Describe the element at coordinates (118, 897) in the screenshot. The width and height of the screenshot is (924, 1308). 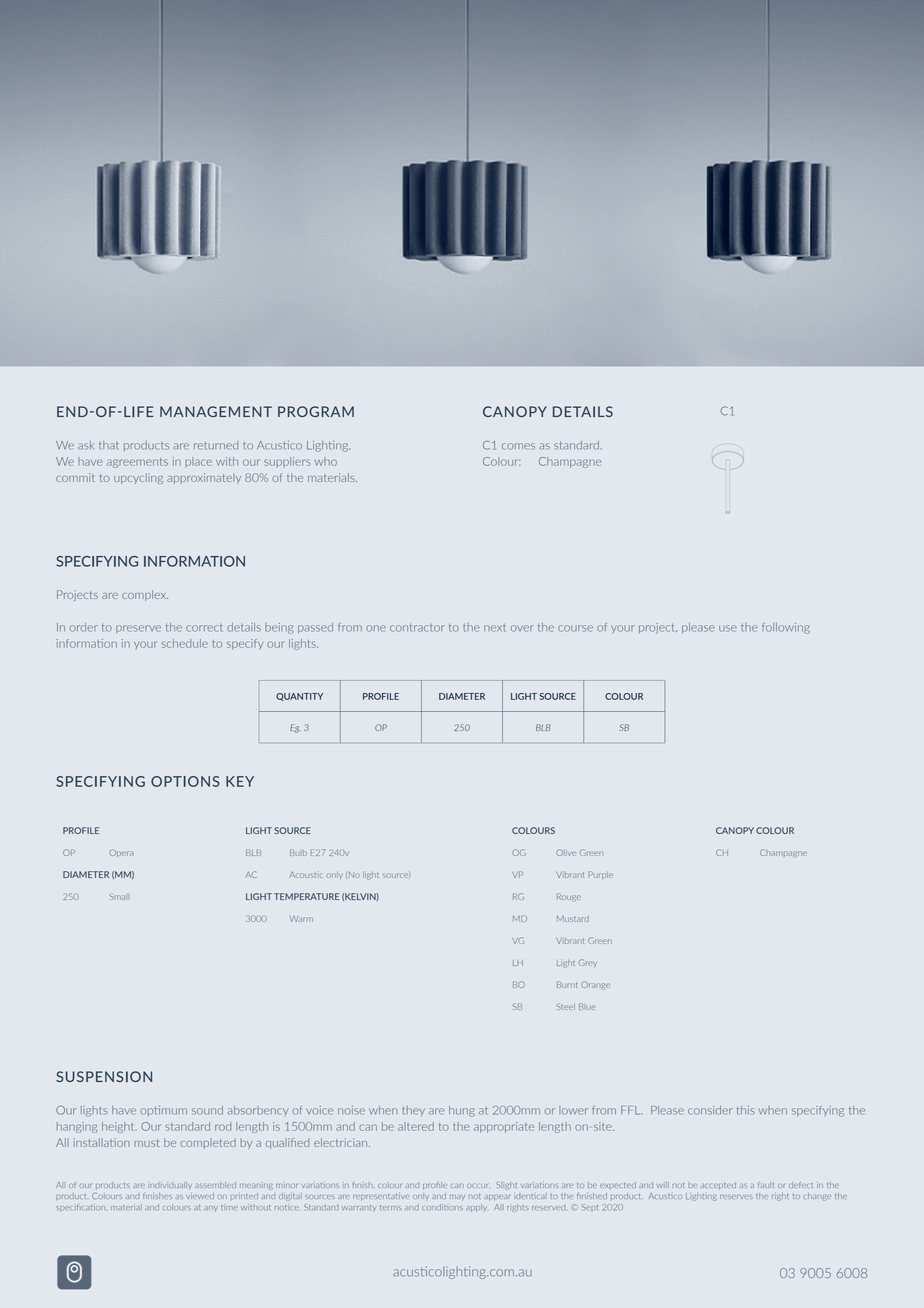
I see `Small` at that location.
